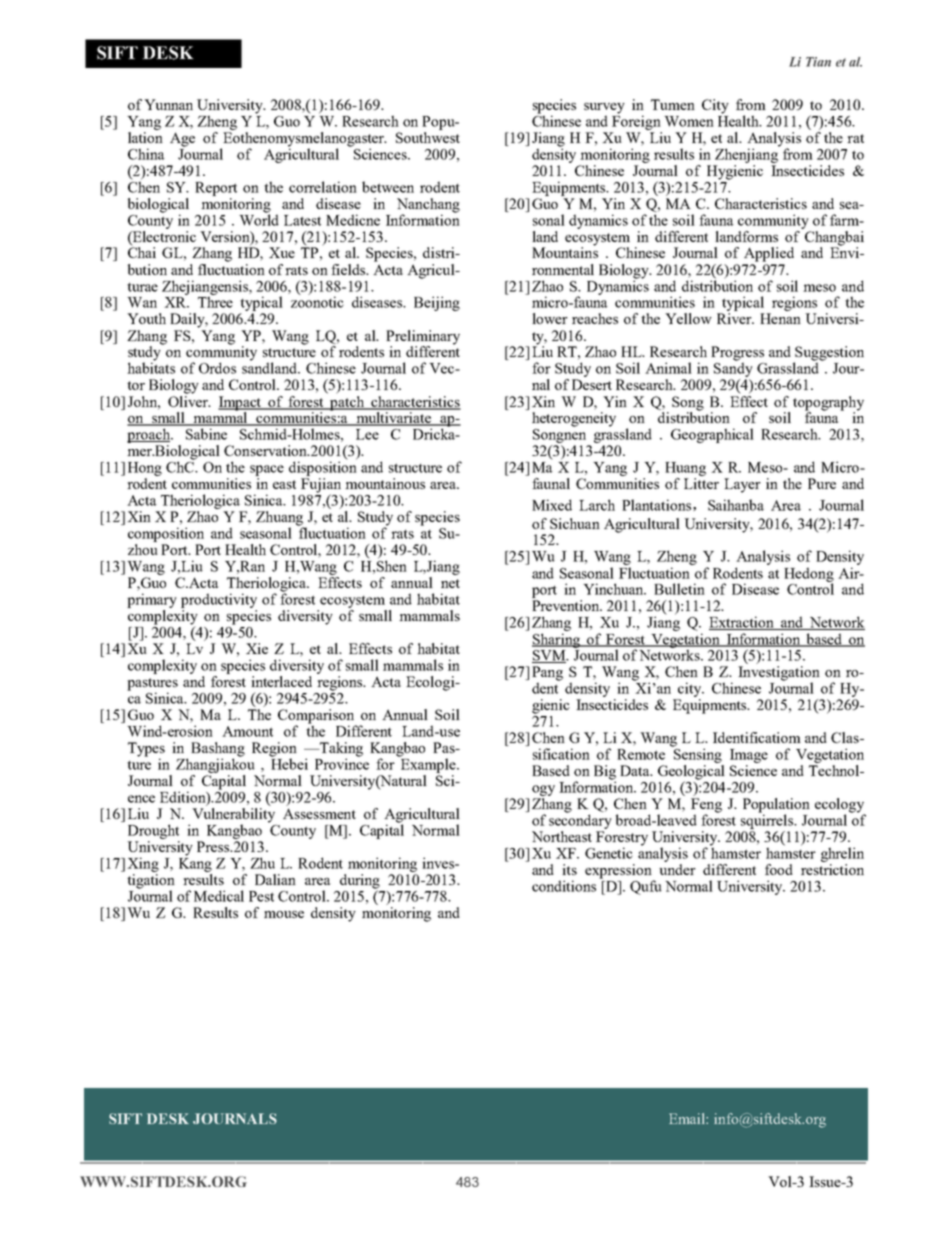  I want to click on Southwest, so click(428, 137).
